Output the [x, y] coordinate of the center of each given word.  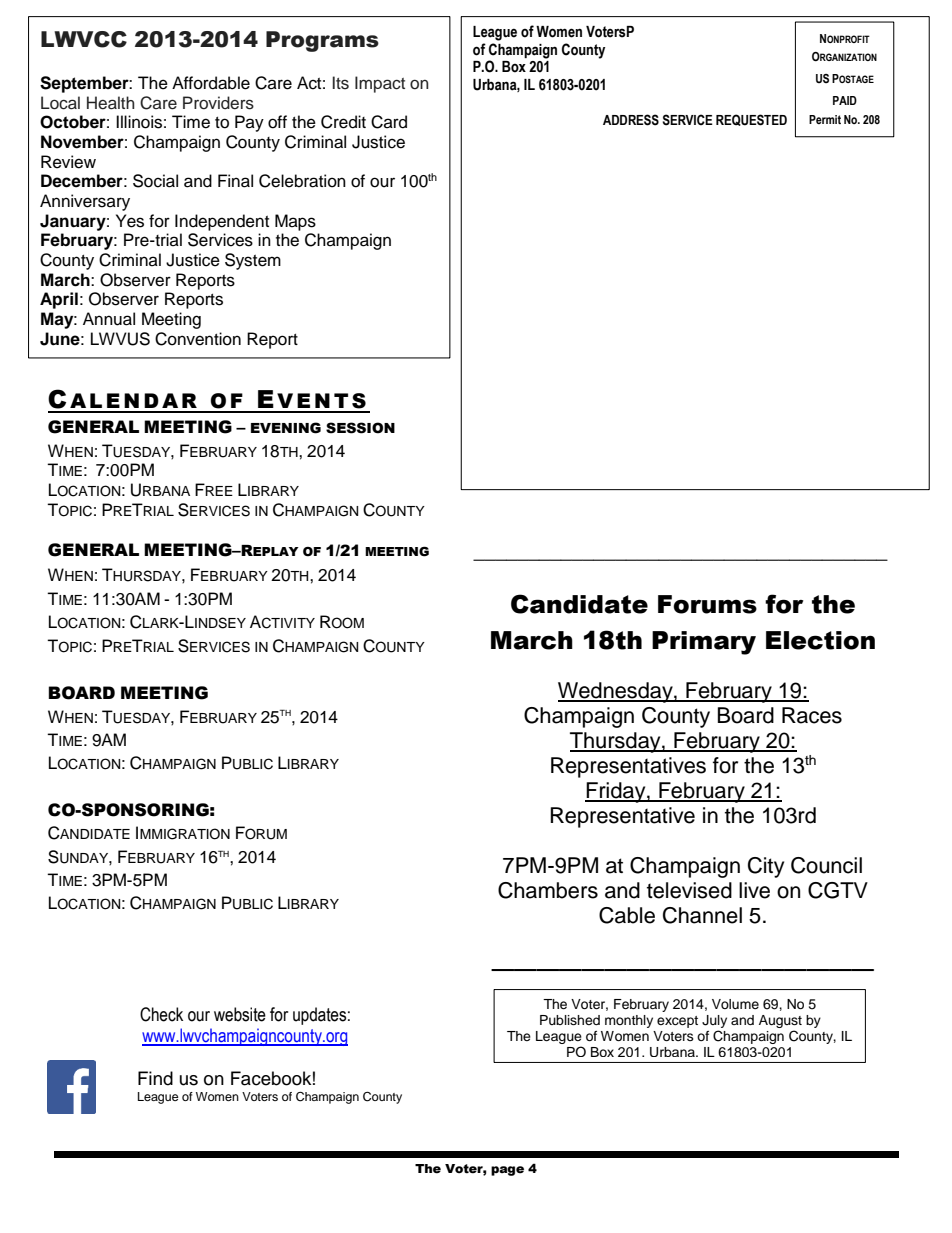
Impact [380, 84]
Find [155, 1078]
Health [111, 103]
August [780, 1021]
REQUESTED [751, 120]
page [507, 1171]
